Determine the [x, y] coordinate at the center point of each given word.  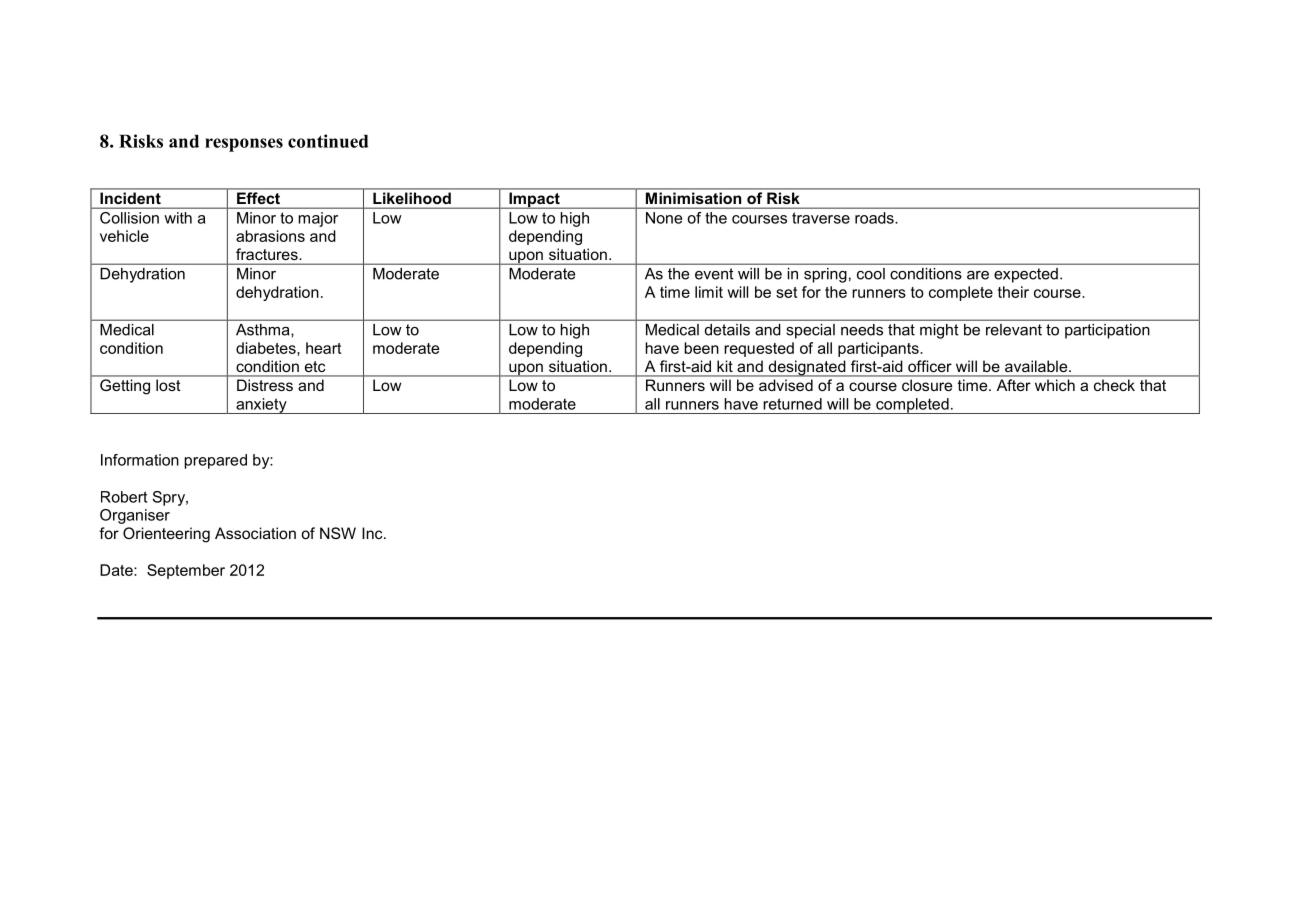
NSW [338, 533]
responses [244, 145]
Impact [534, 200]
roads [874, 218]
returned [792, 404]
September [186, 571]
